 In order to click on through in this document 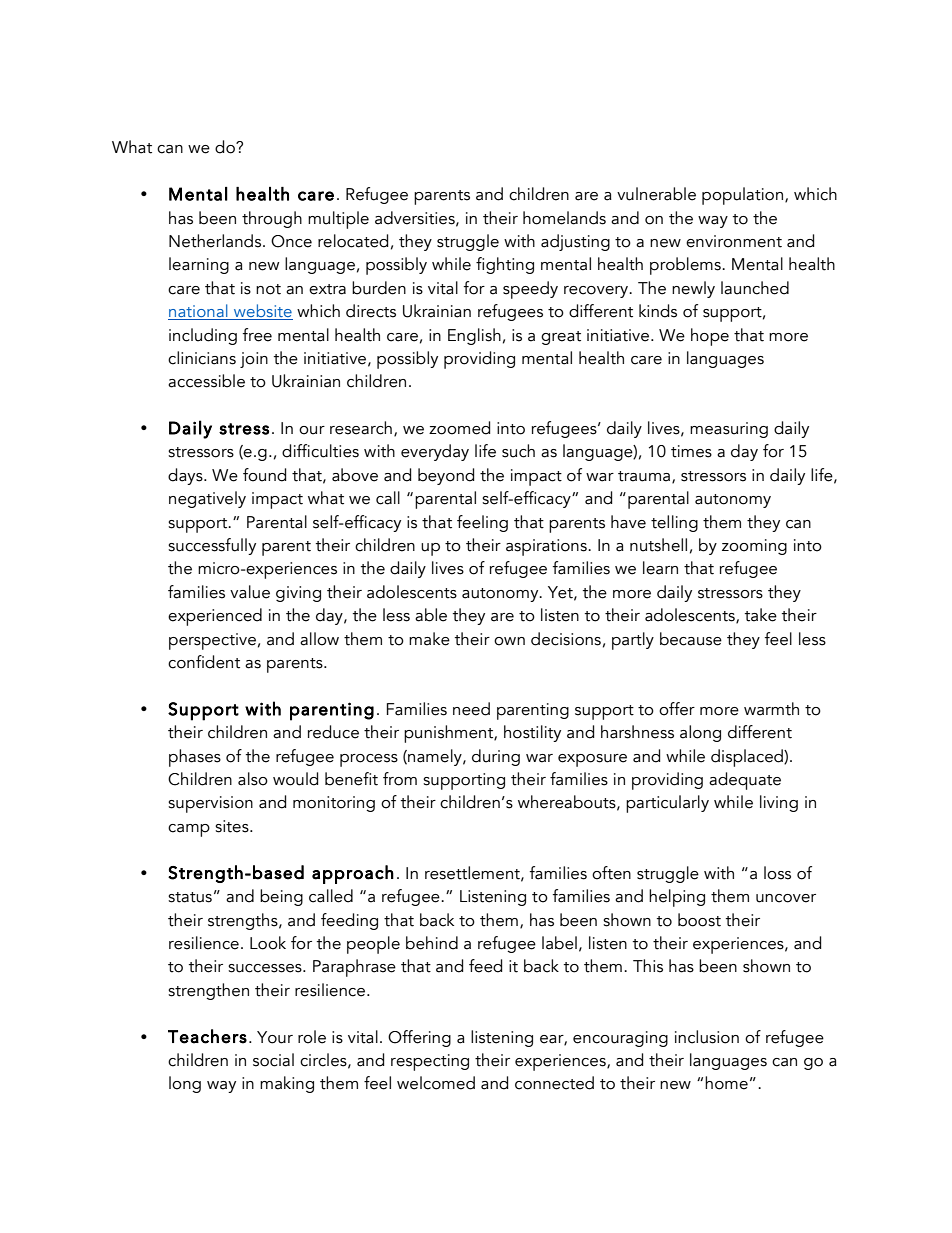, I will do `click(272, 219)`.
